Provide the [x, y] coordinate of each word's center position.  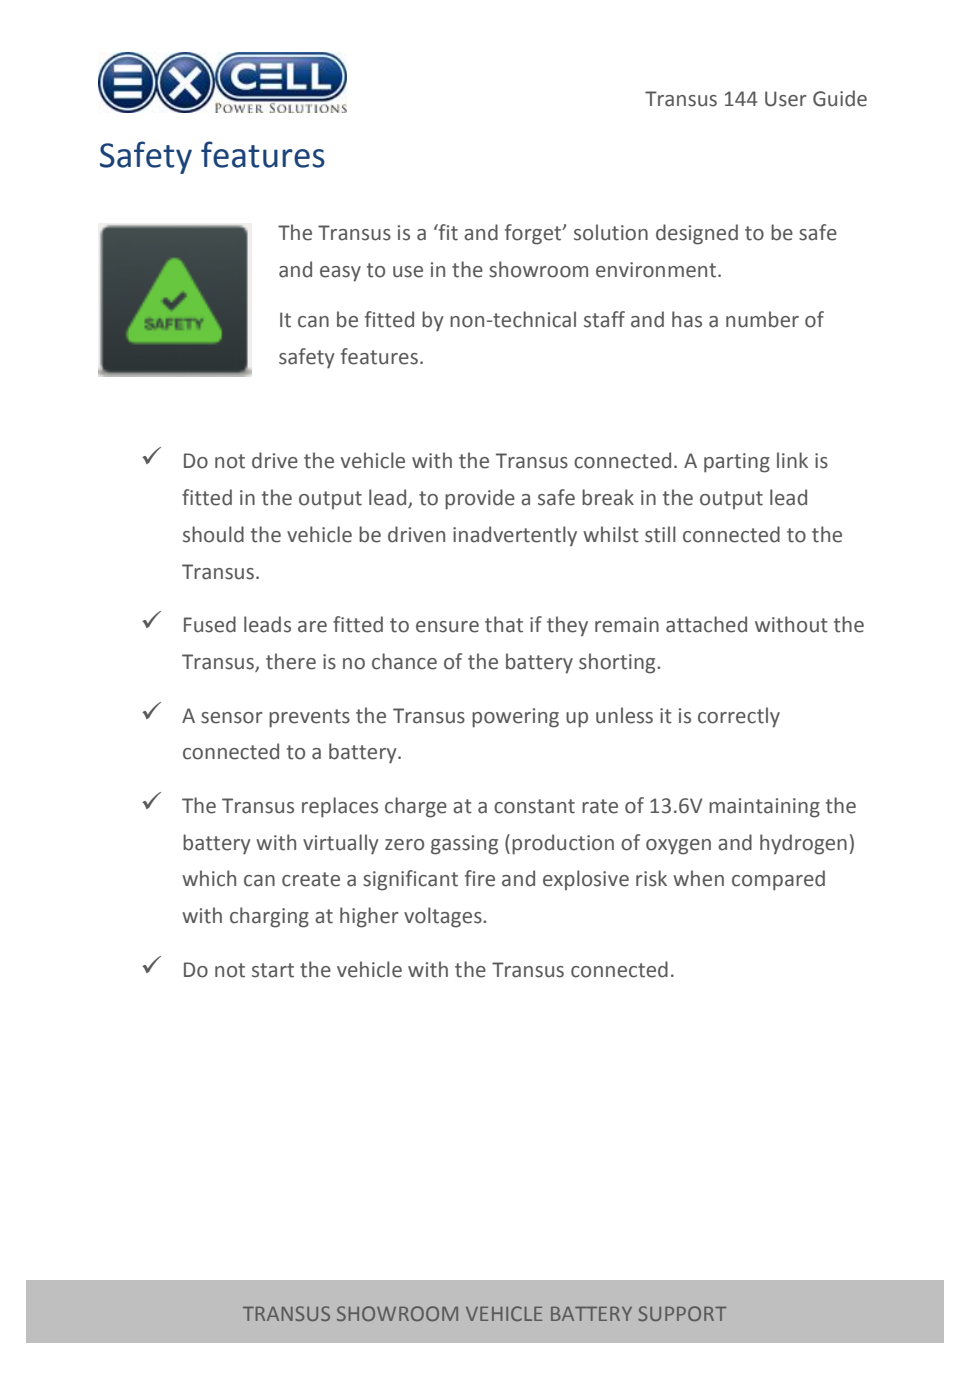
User [786, 99]
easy [340, 274]
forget [534, 234]
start [273, 970]
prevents [309, 718]
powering [515, 718]
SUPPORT [682, 1313]
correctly [739, 717]
